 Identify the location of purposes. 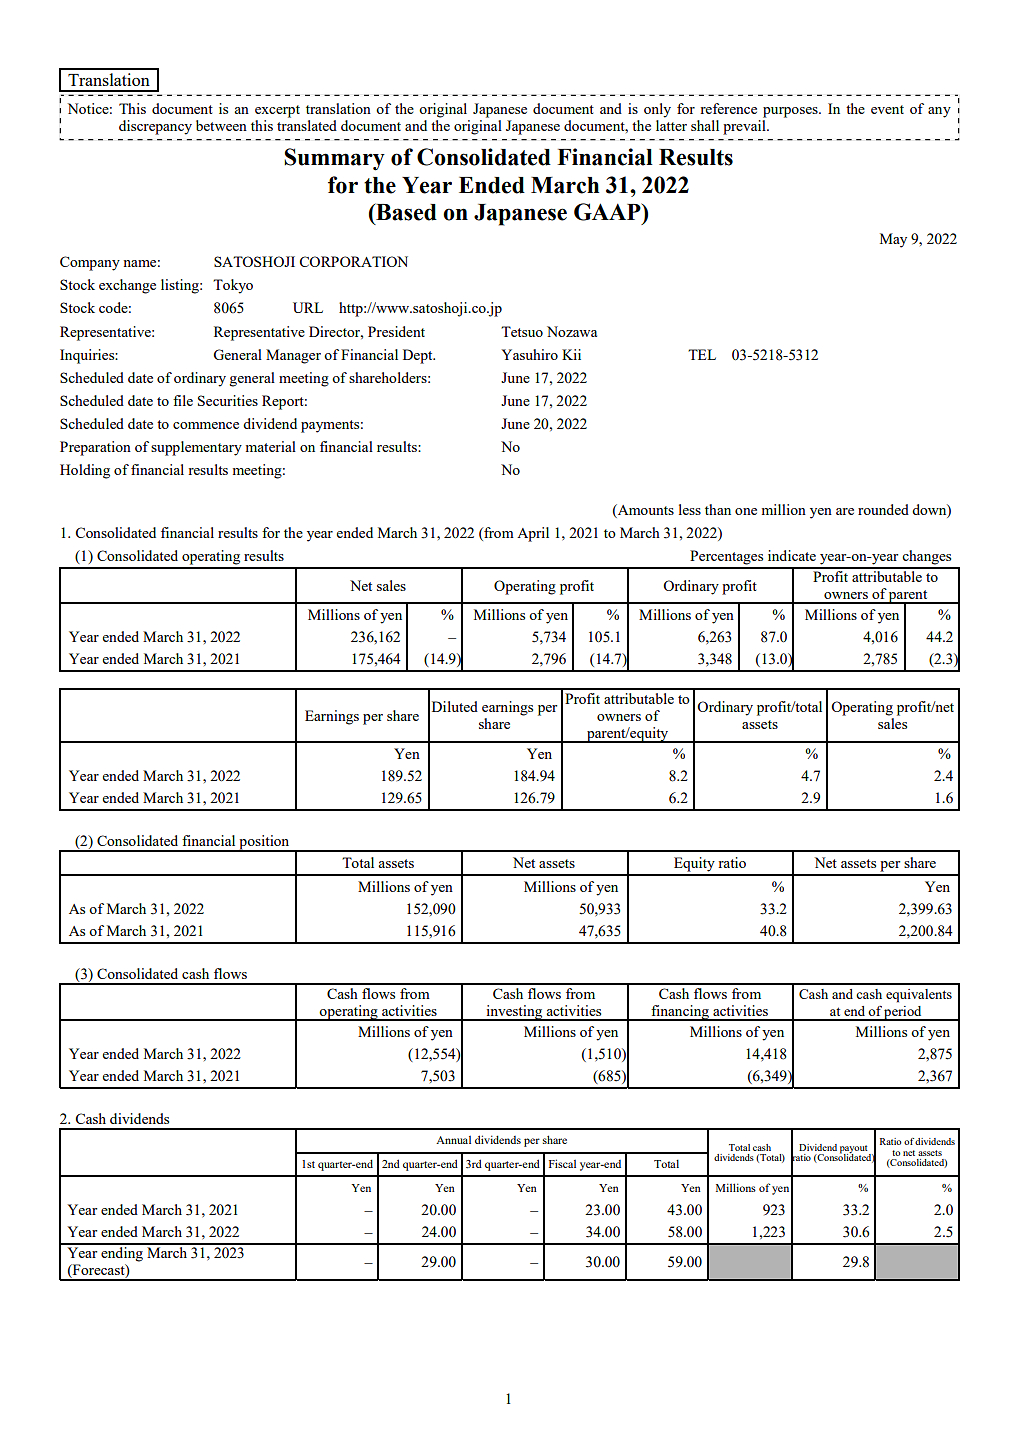
(791, 112).
